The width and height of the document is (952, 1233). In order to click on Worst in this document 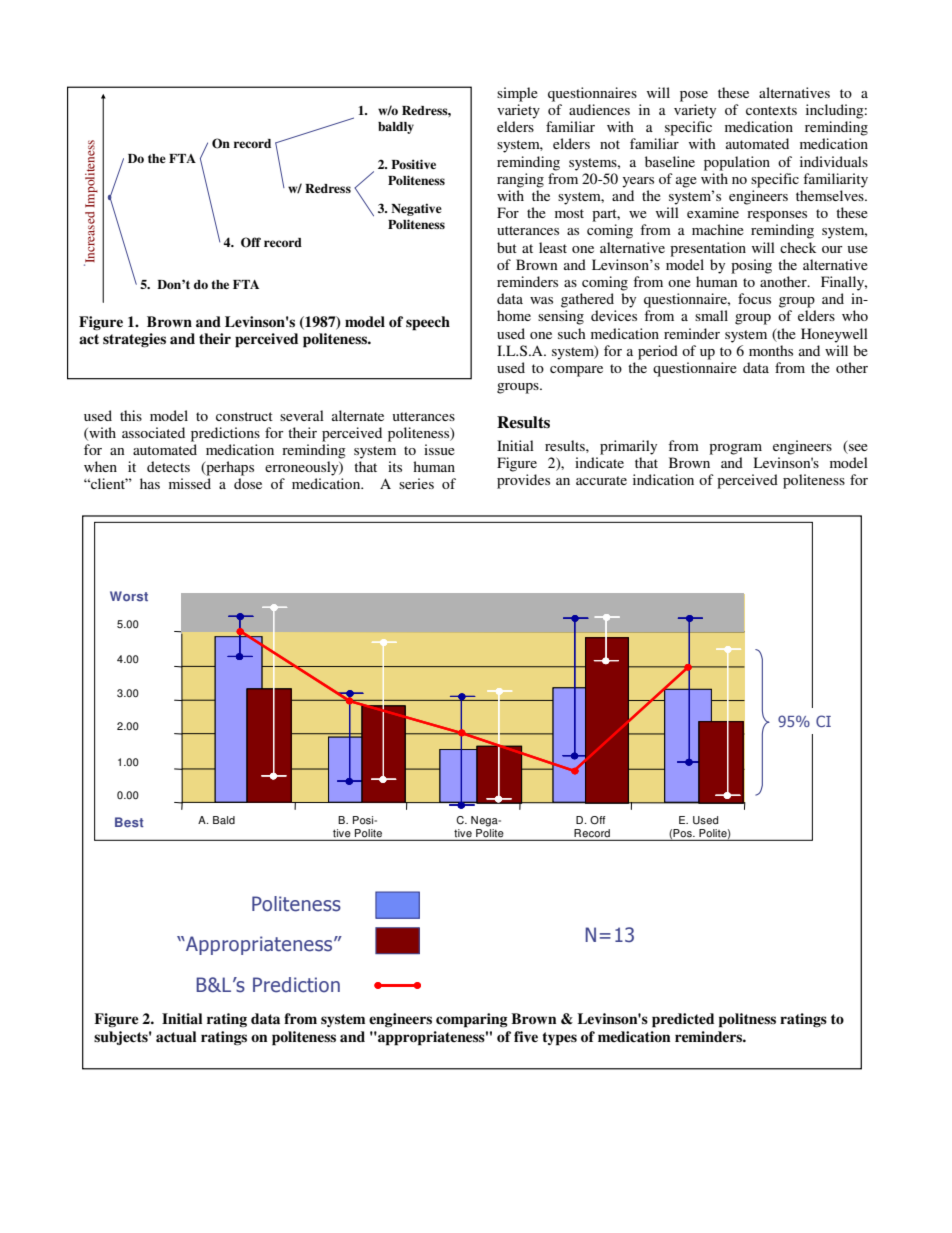, I will do `click(129, 596)`.
